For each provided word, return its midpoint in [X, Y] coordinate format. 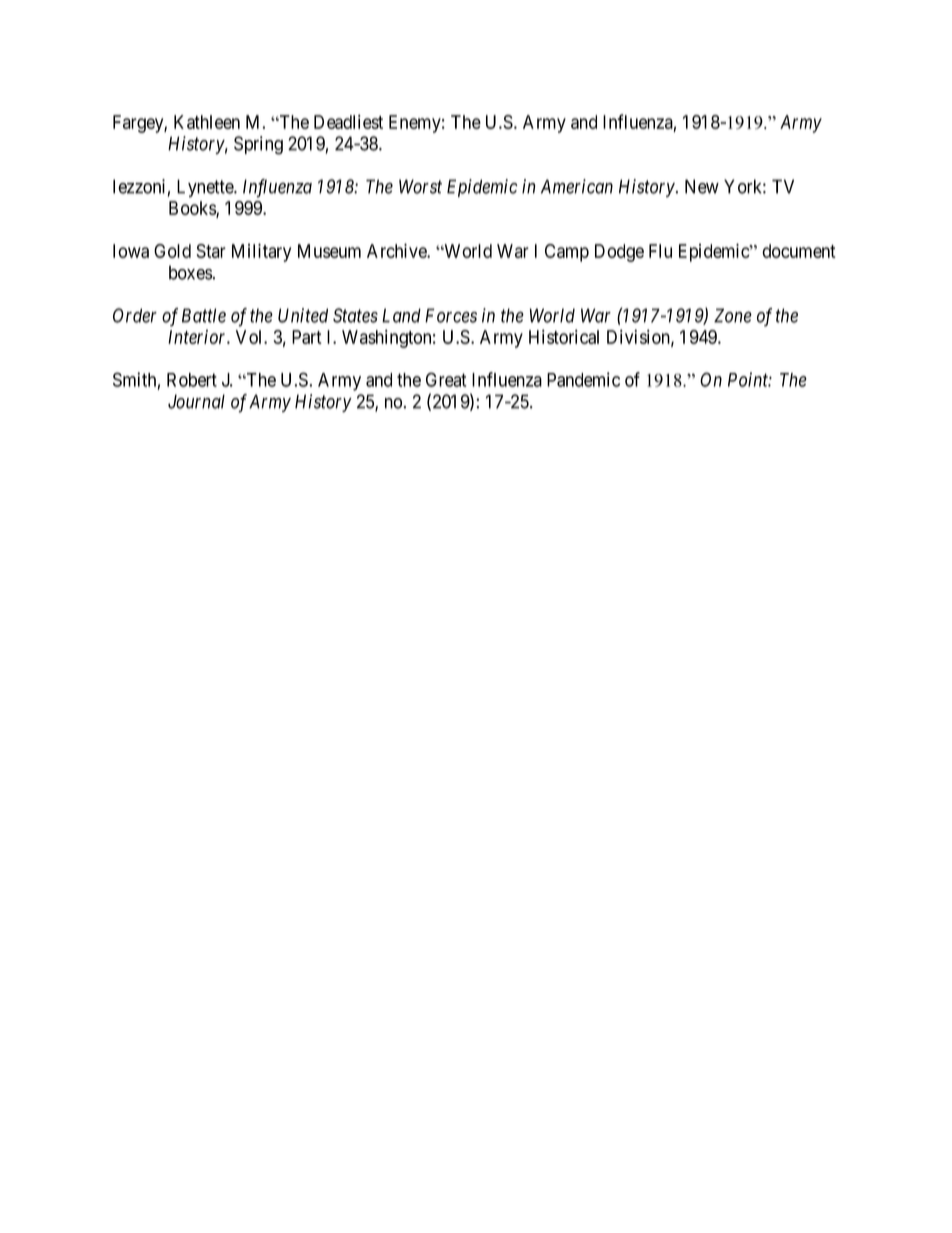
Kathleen [207, 122]
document [799, 251]
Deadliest [348, 121]
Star [211, 251]
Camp [567, 253]
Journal [196, 401]
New [702, 186]
